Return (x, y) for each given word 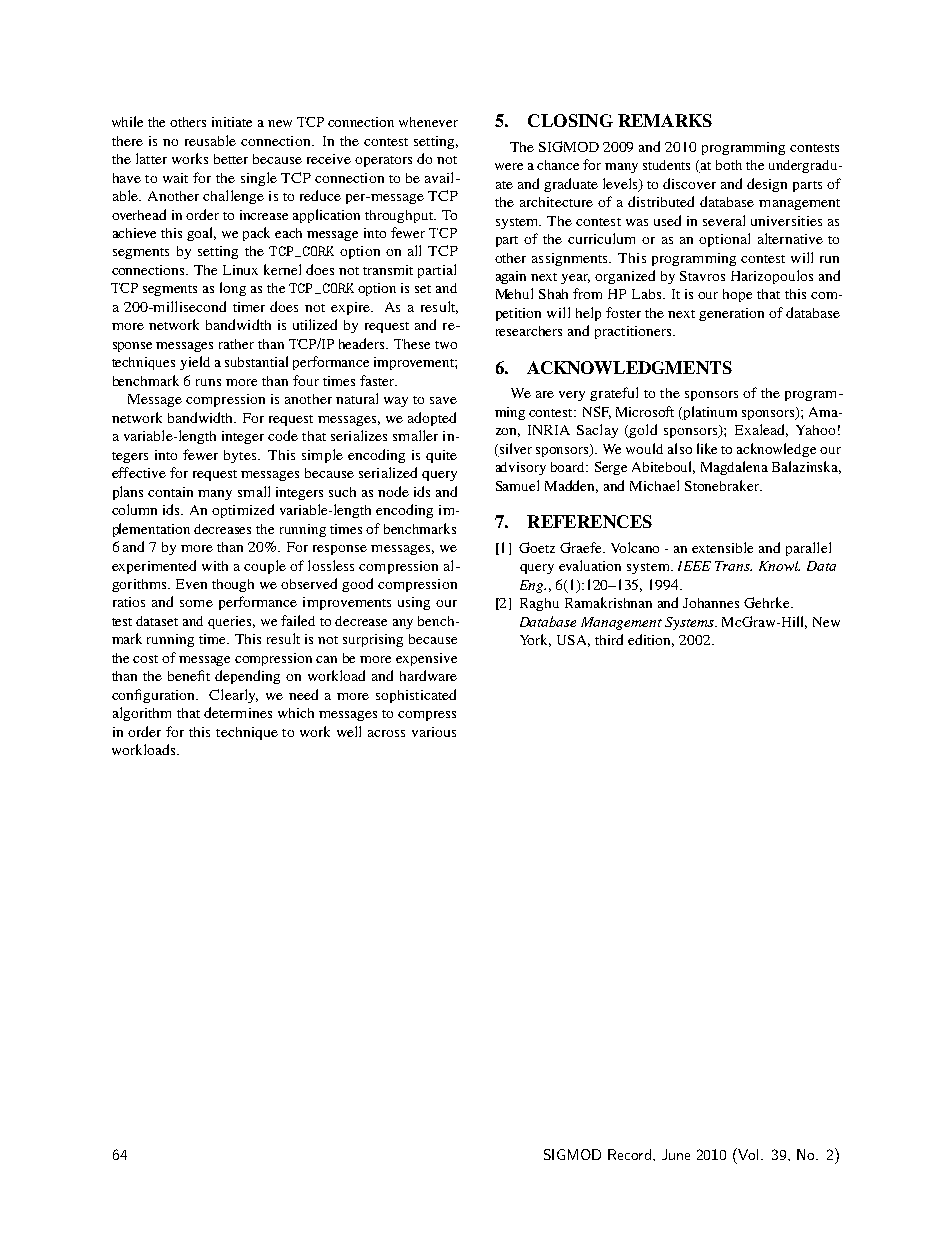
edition (651, 640)
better (231, 159)
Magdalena (734, 468)
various (434, 732)
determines (238, 712)
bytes (241, 456)
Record (629, 1154)
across (386, 733)
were (509, 166)
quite (441, 456)
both (729, 165)
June (676, 1154)
